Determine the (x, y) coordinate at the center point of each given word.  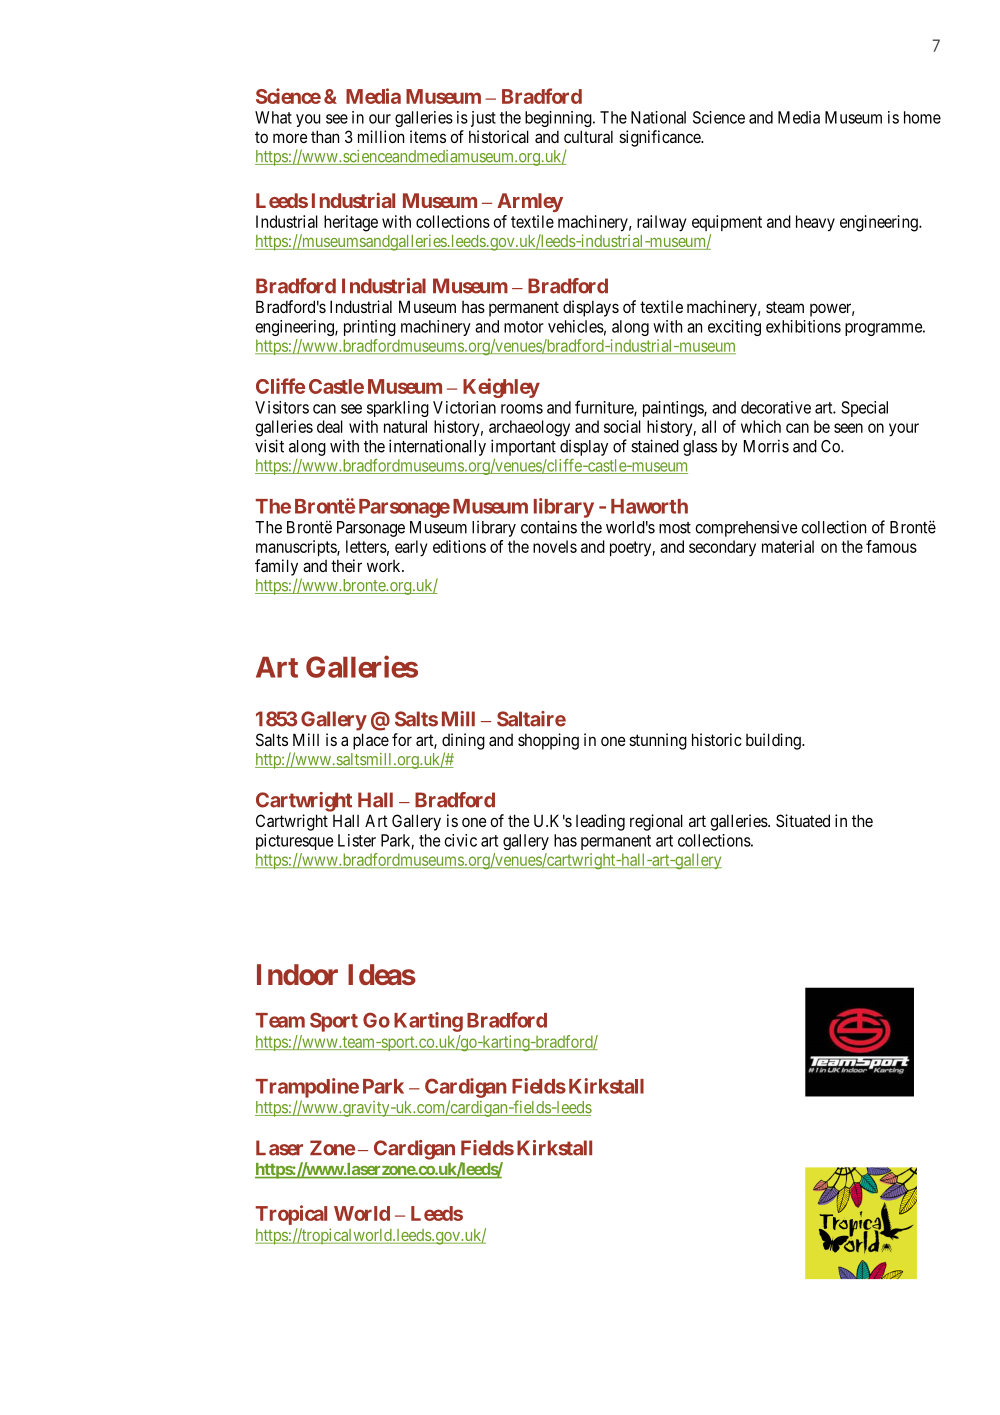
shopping (548, 741)
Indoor (297, 975)
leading (600, 822)
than (325, 136)
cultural (588, 136)
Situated (803, 820)
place (371, 741)
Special (864, 409)
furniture (605, 408)
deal (330, 426)
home (922, 117)
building (774, 741)
